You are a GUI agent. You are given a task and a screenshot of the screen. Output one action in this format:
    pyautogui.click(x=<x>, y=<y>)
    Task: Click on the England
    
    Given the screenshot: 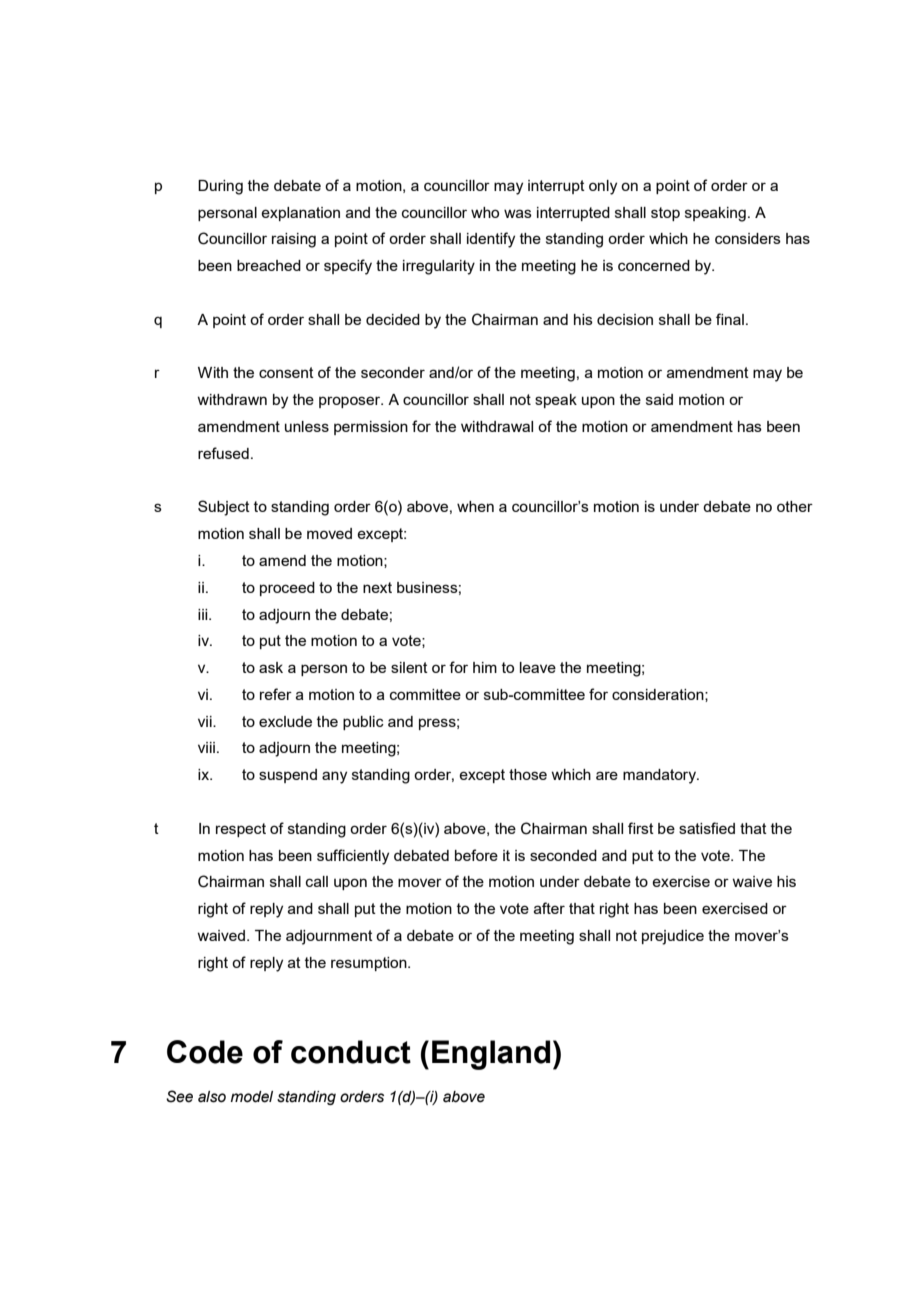 What is the action you would take?
    pyautogui.click(x=491, y=1055)
